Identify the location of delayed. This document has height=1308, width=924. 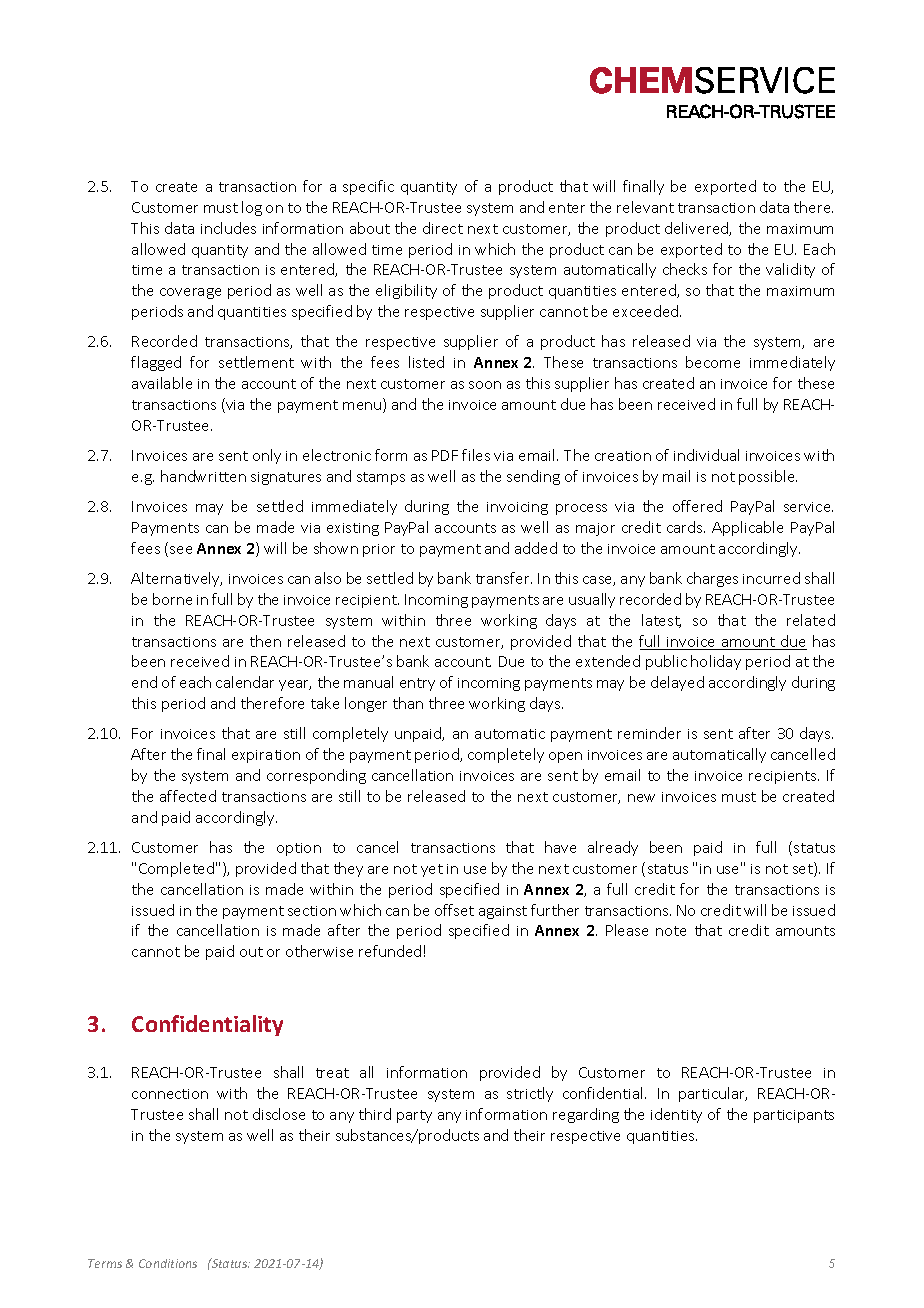
(677, 683).
